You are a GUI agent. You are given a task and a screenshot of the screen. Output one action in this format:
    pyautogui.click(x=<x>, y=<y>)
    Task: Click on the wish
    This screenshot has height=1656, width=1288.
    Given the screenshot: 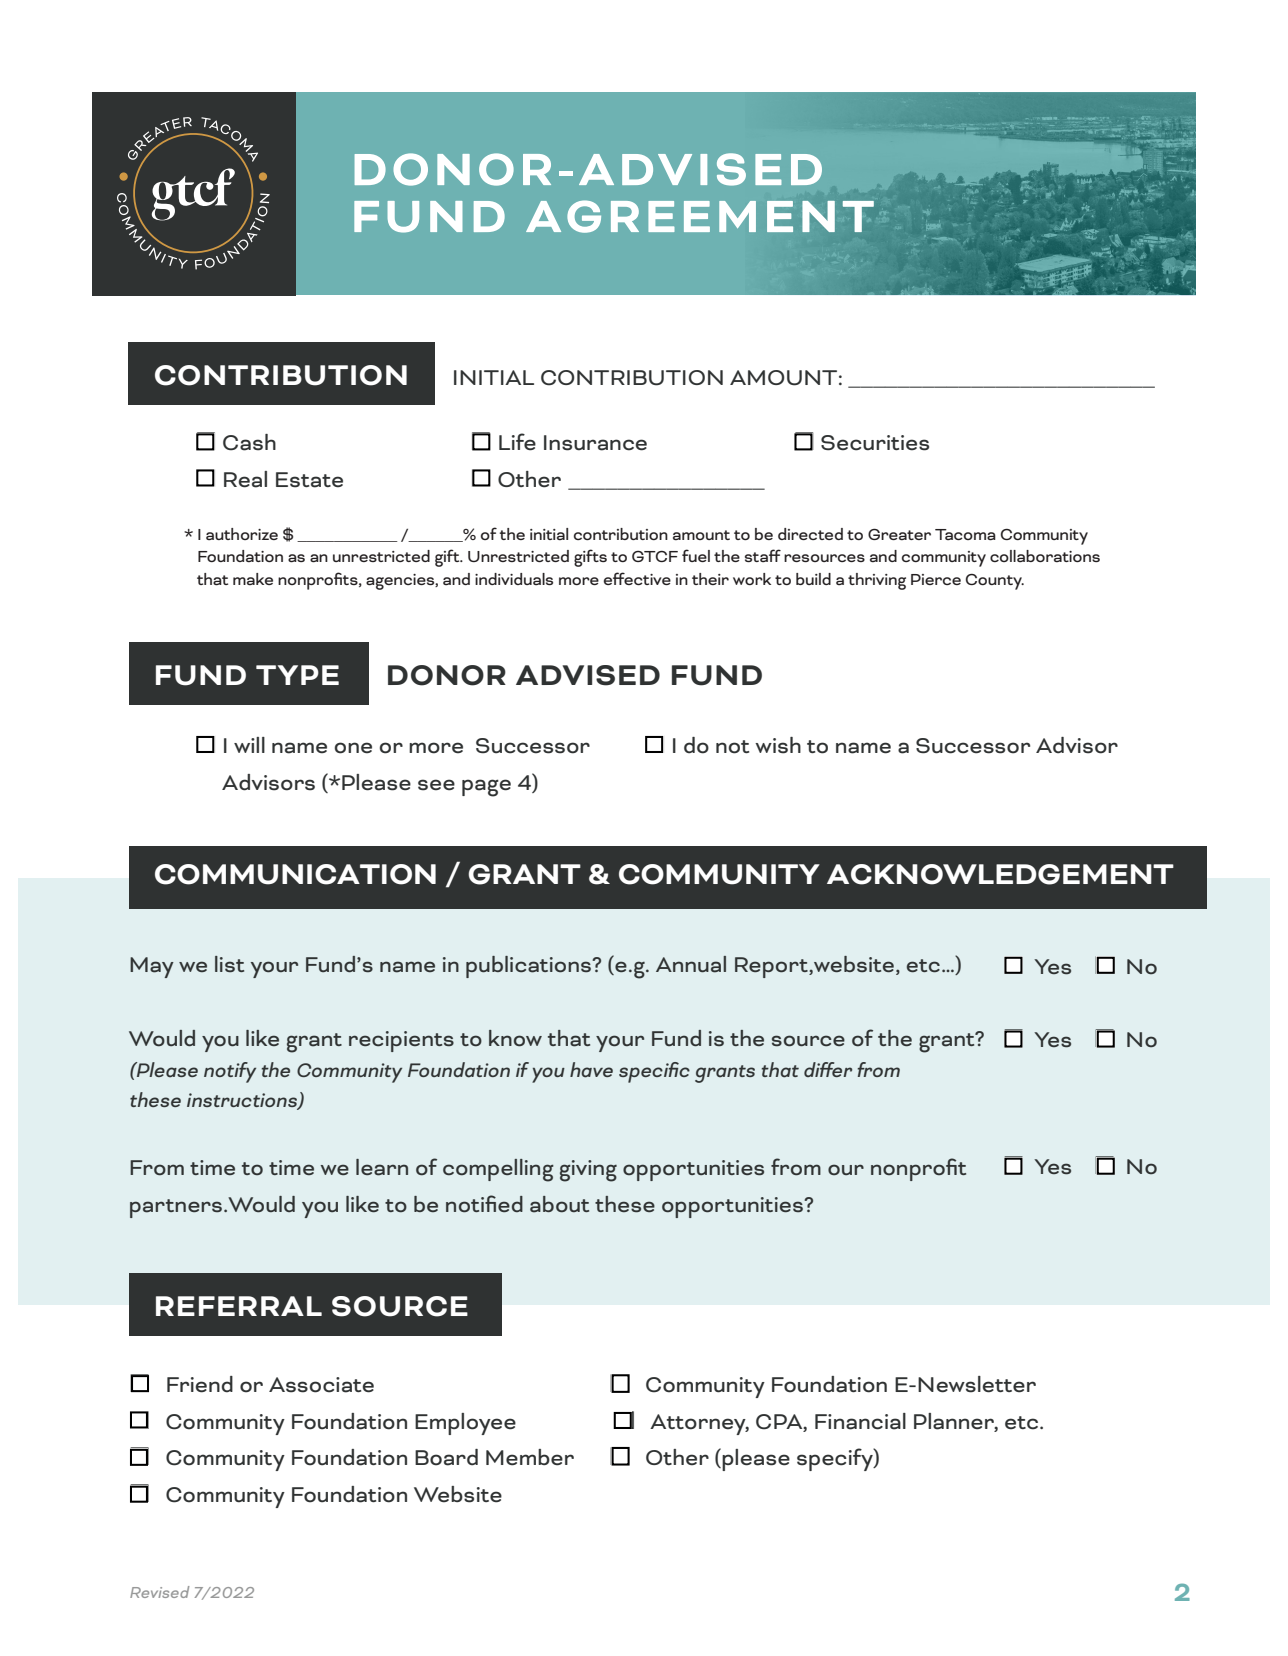 What is the action you would take?
    pyautogui.click(x=778, y=745)
